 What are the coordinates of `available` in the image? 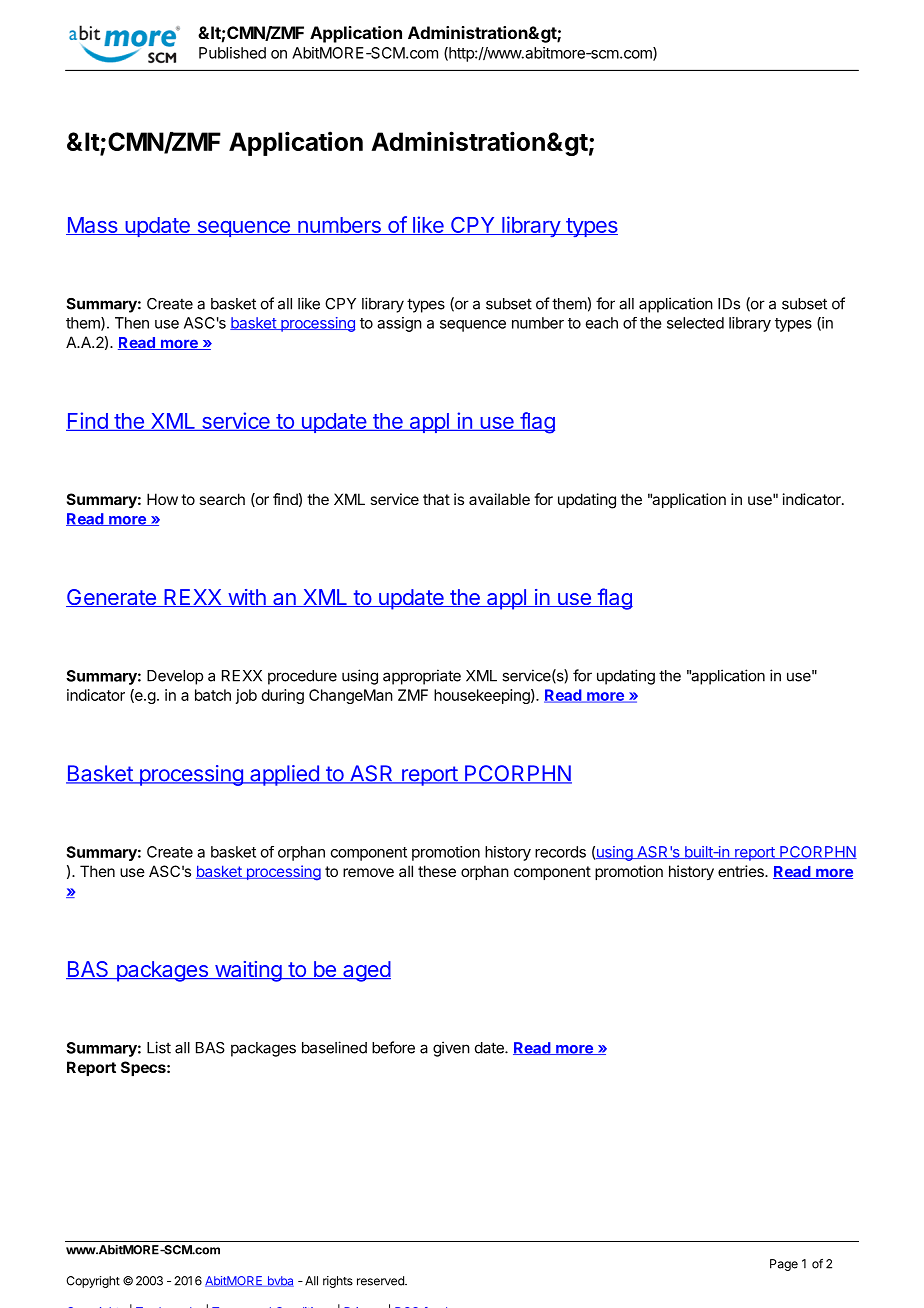 It's located at (499, 499).
